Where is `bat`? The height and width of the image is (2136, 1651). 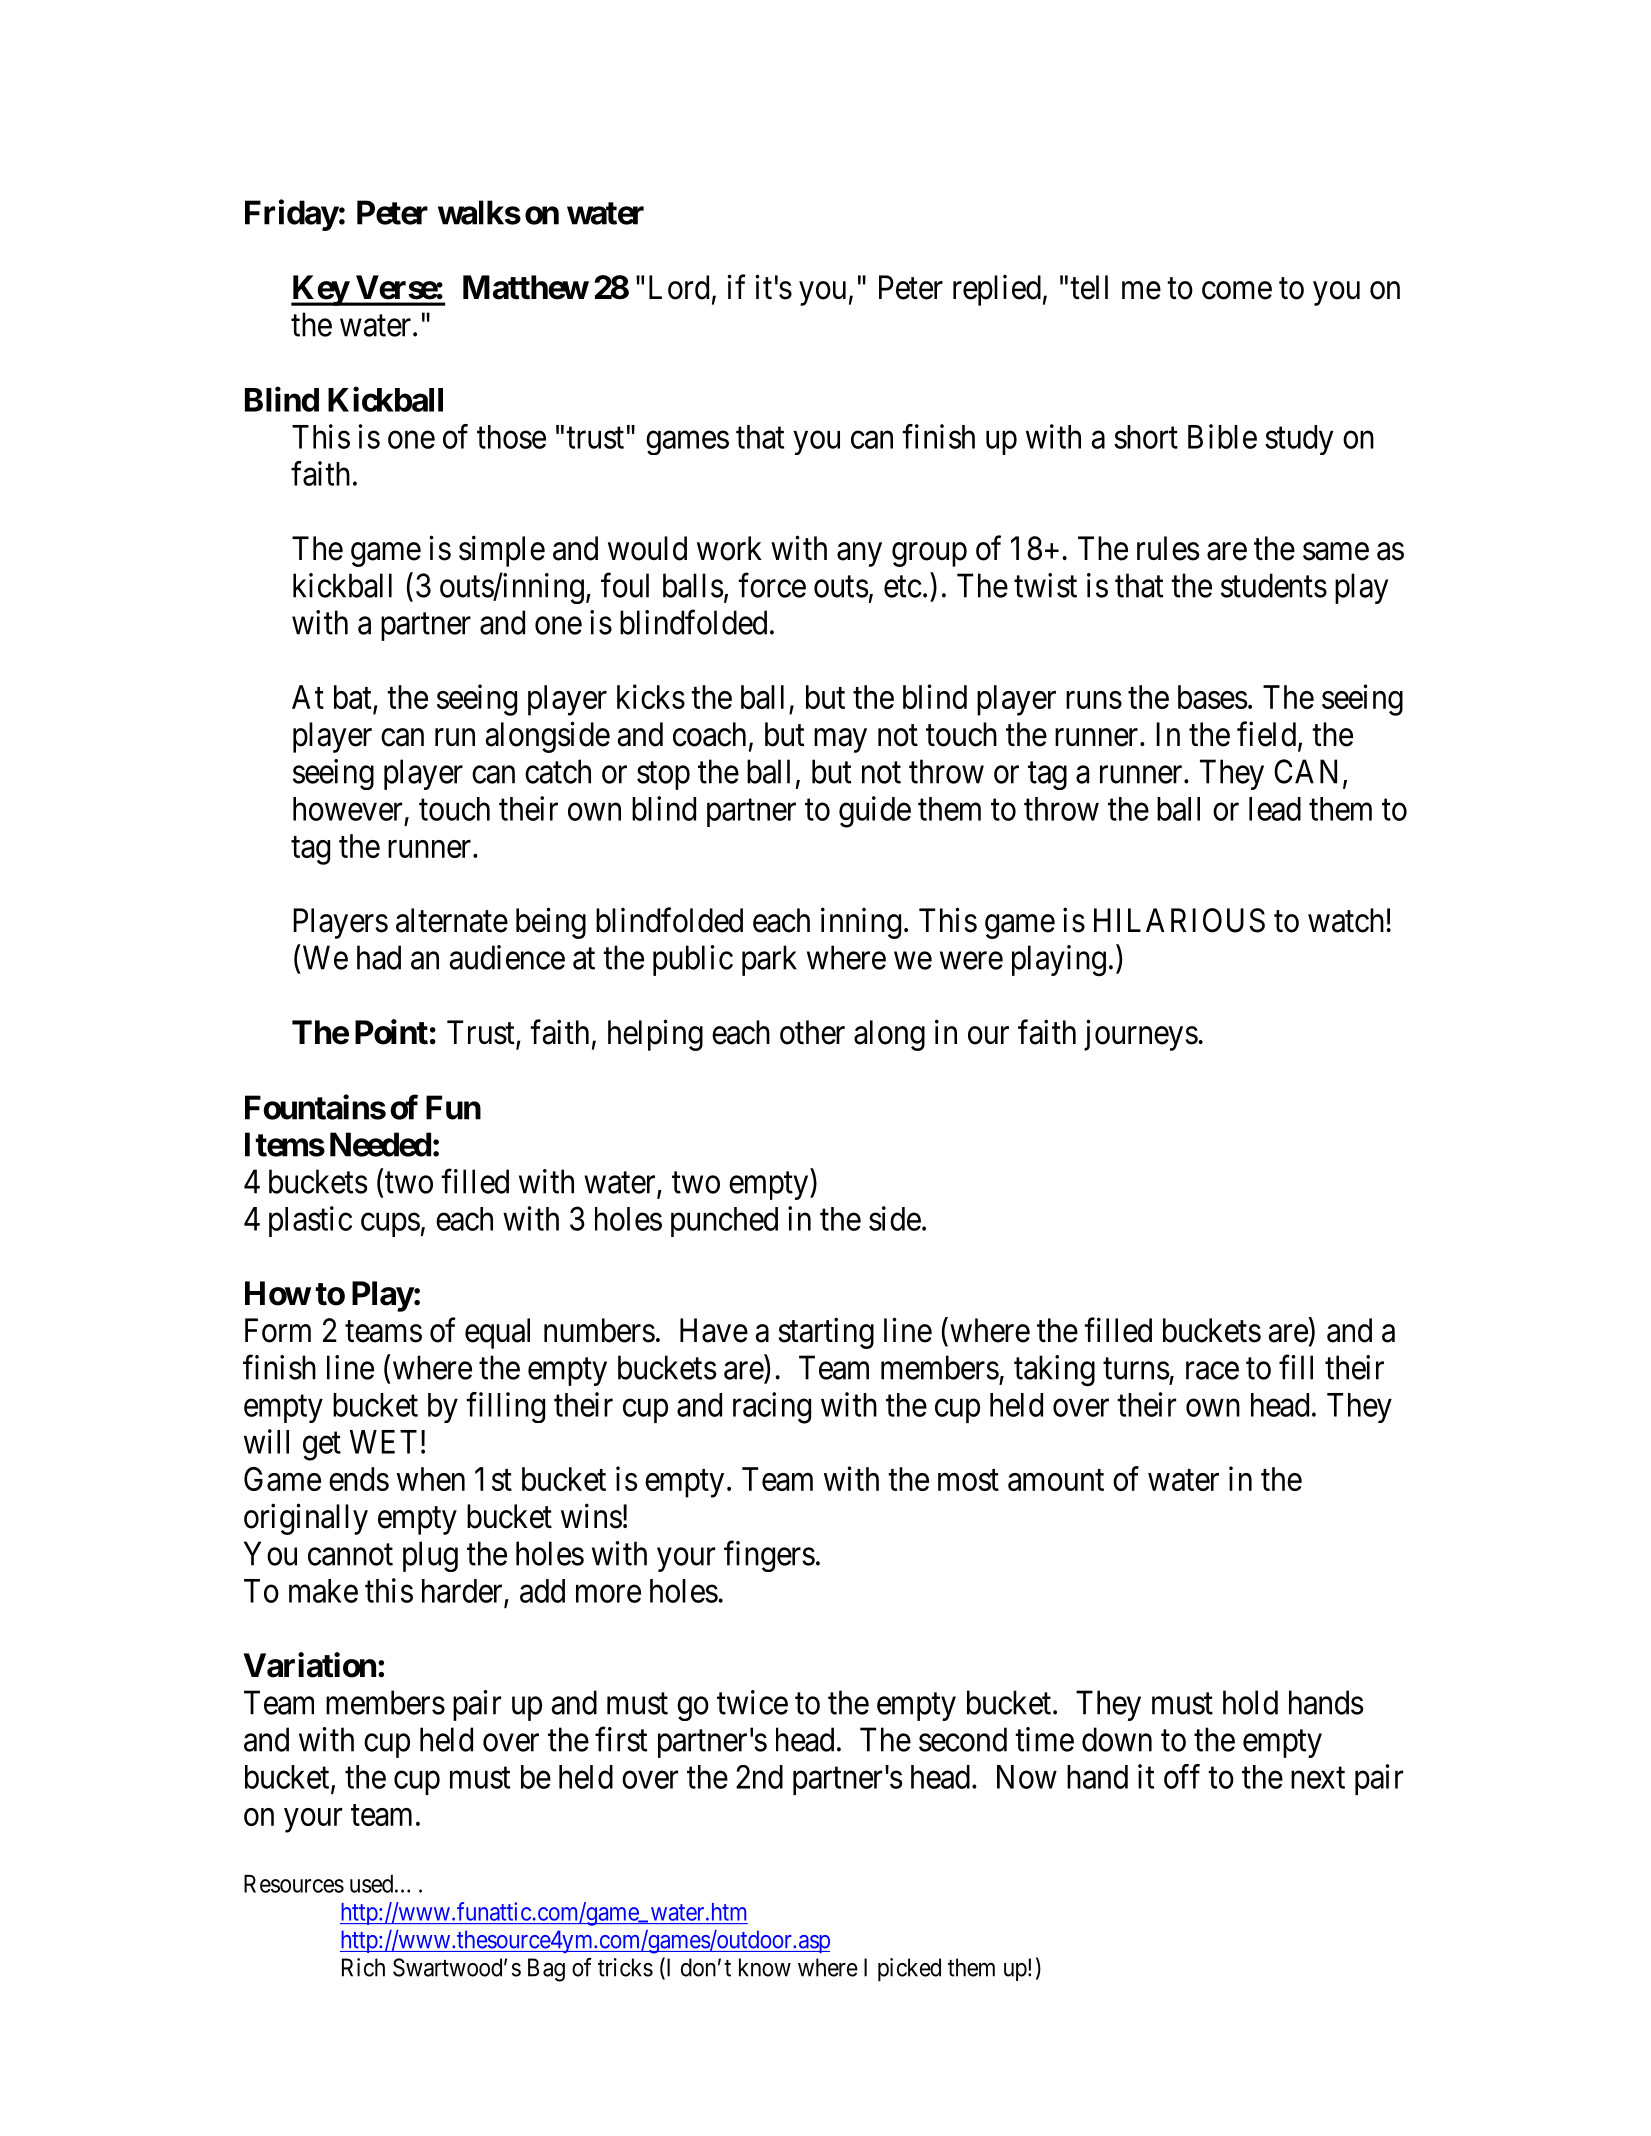
bat is located at coordinates (354, 698).
